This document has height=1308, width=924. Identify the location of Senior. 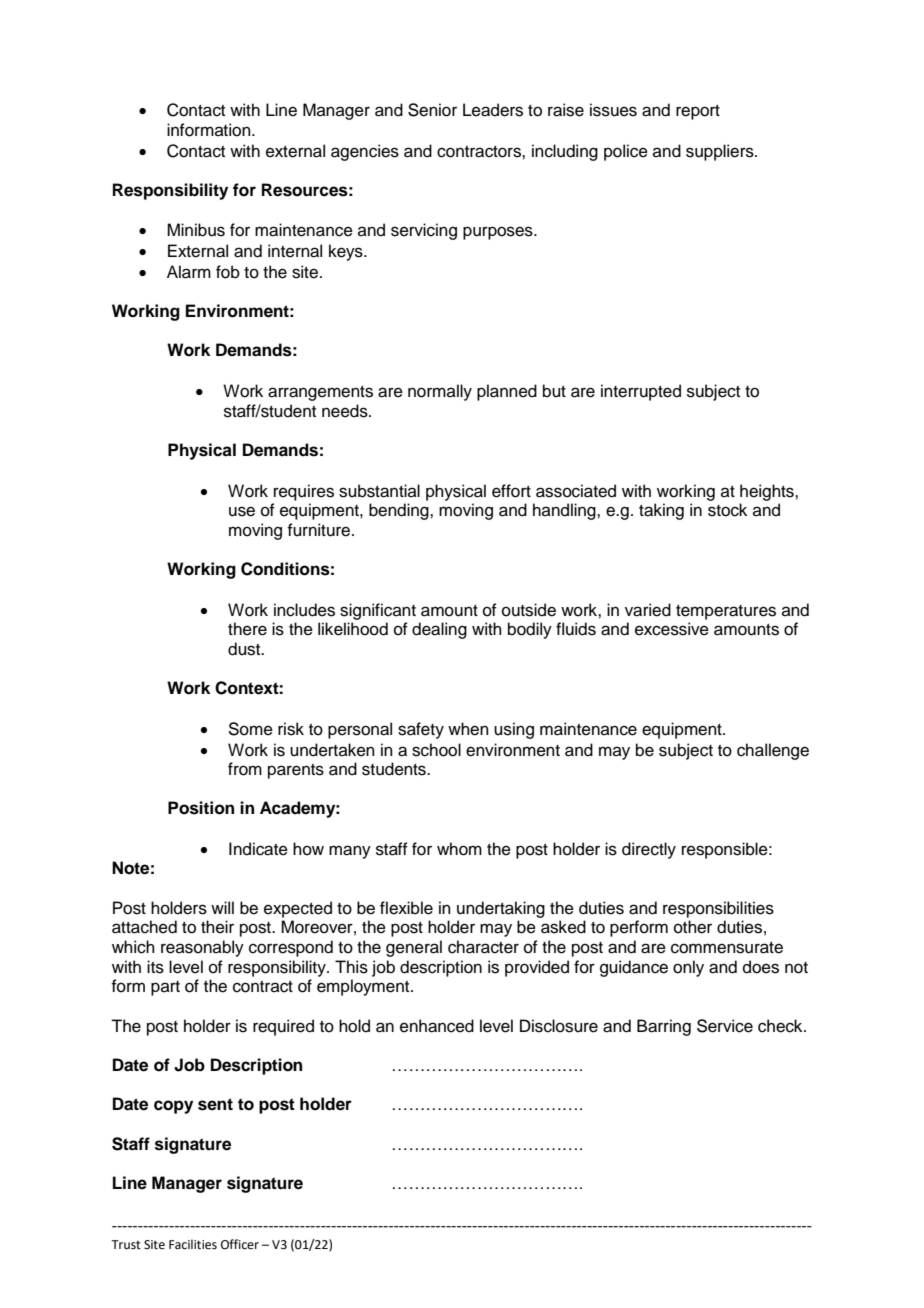
(432, 110).
